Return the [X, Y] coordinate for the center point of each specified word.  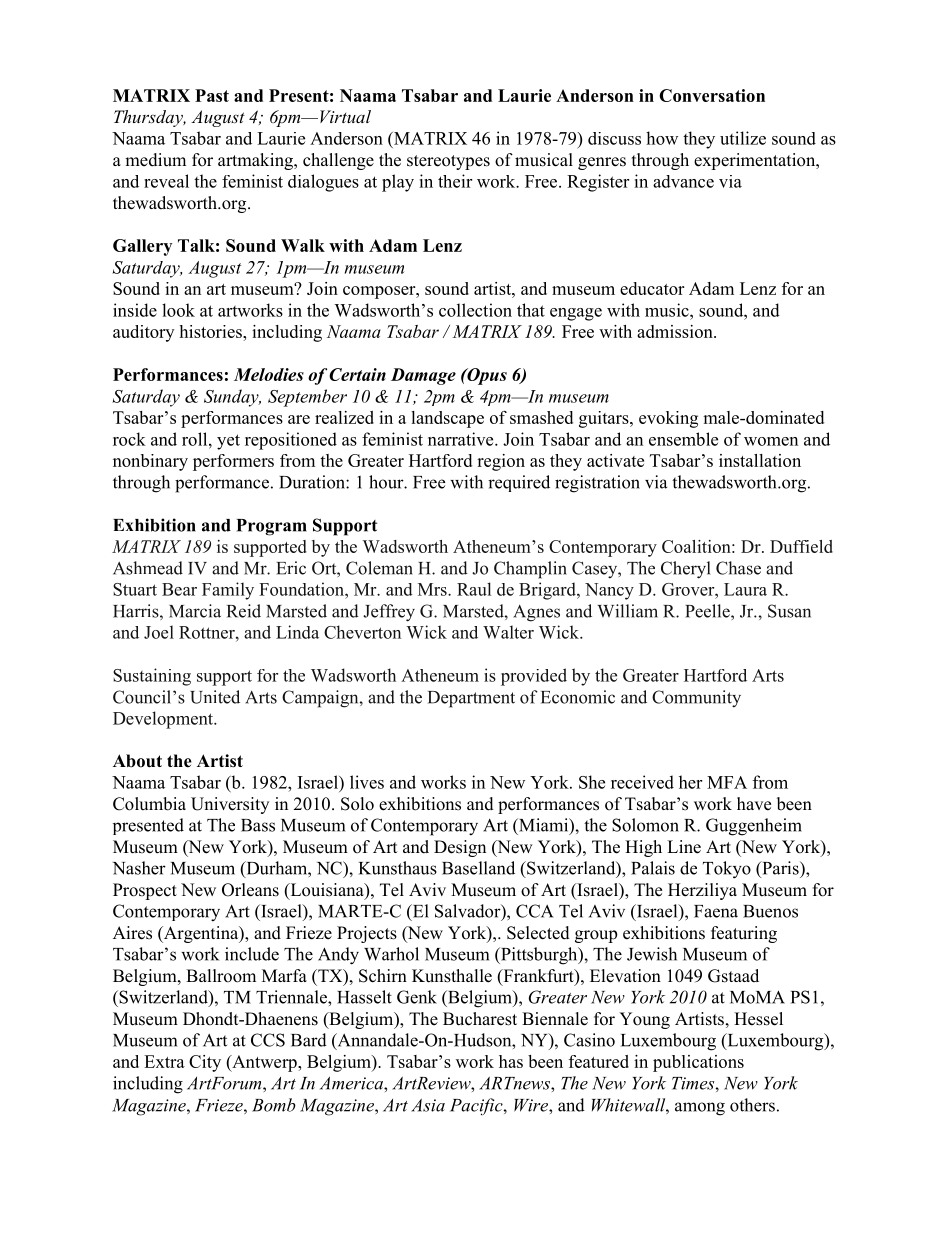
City [205, 1063]
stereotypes [448, 162]
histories [211, 331]
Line [684, 847]
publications [698, 1063]
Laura [745, 589]
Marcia [195, 611]
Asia [428, 1105]
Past [212, 95]
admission [676, 331]
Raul [474, 589]
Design [460, 848]
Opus [486, 376]
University [230, 805]
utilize [743, 138]
